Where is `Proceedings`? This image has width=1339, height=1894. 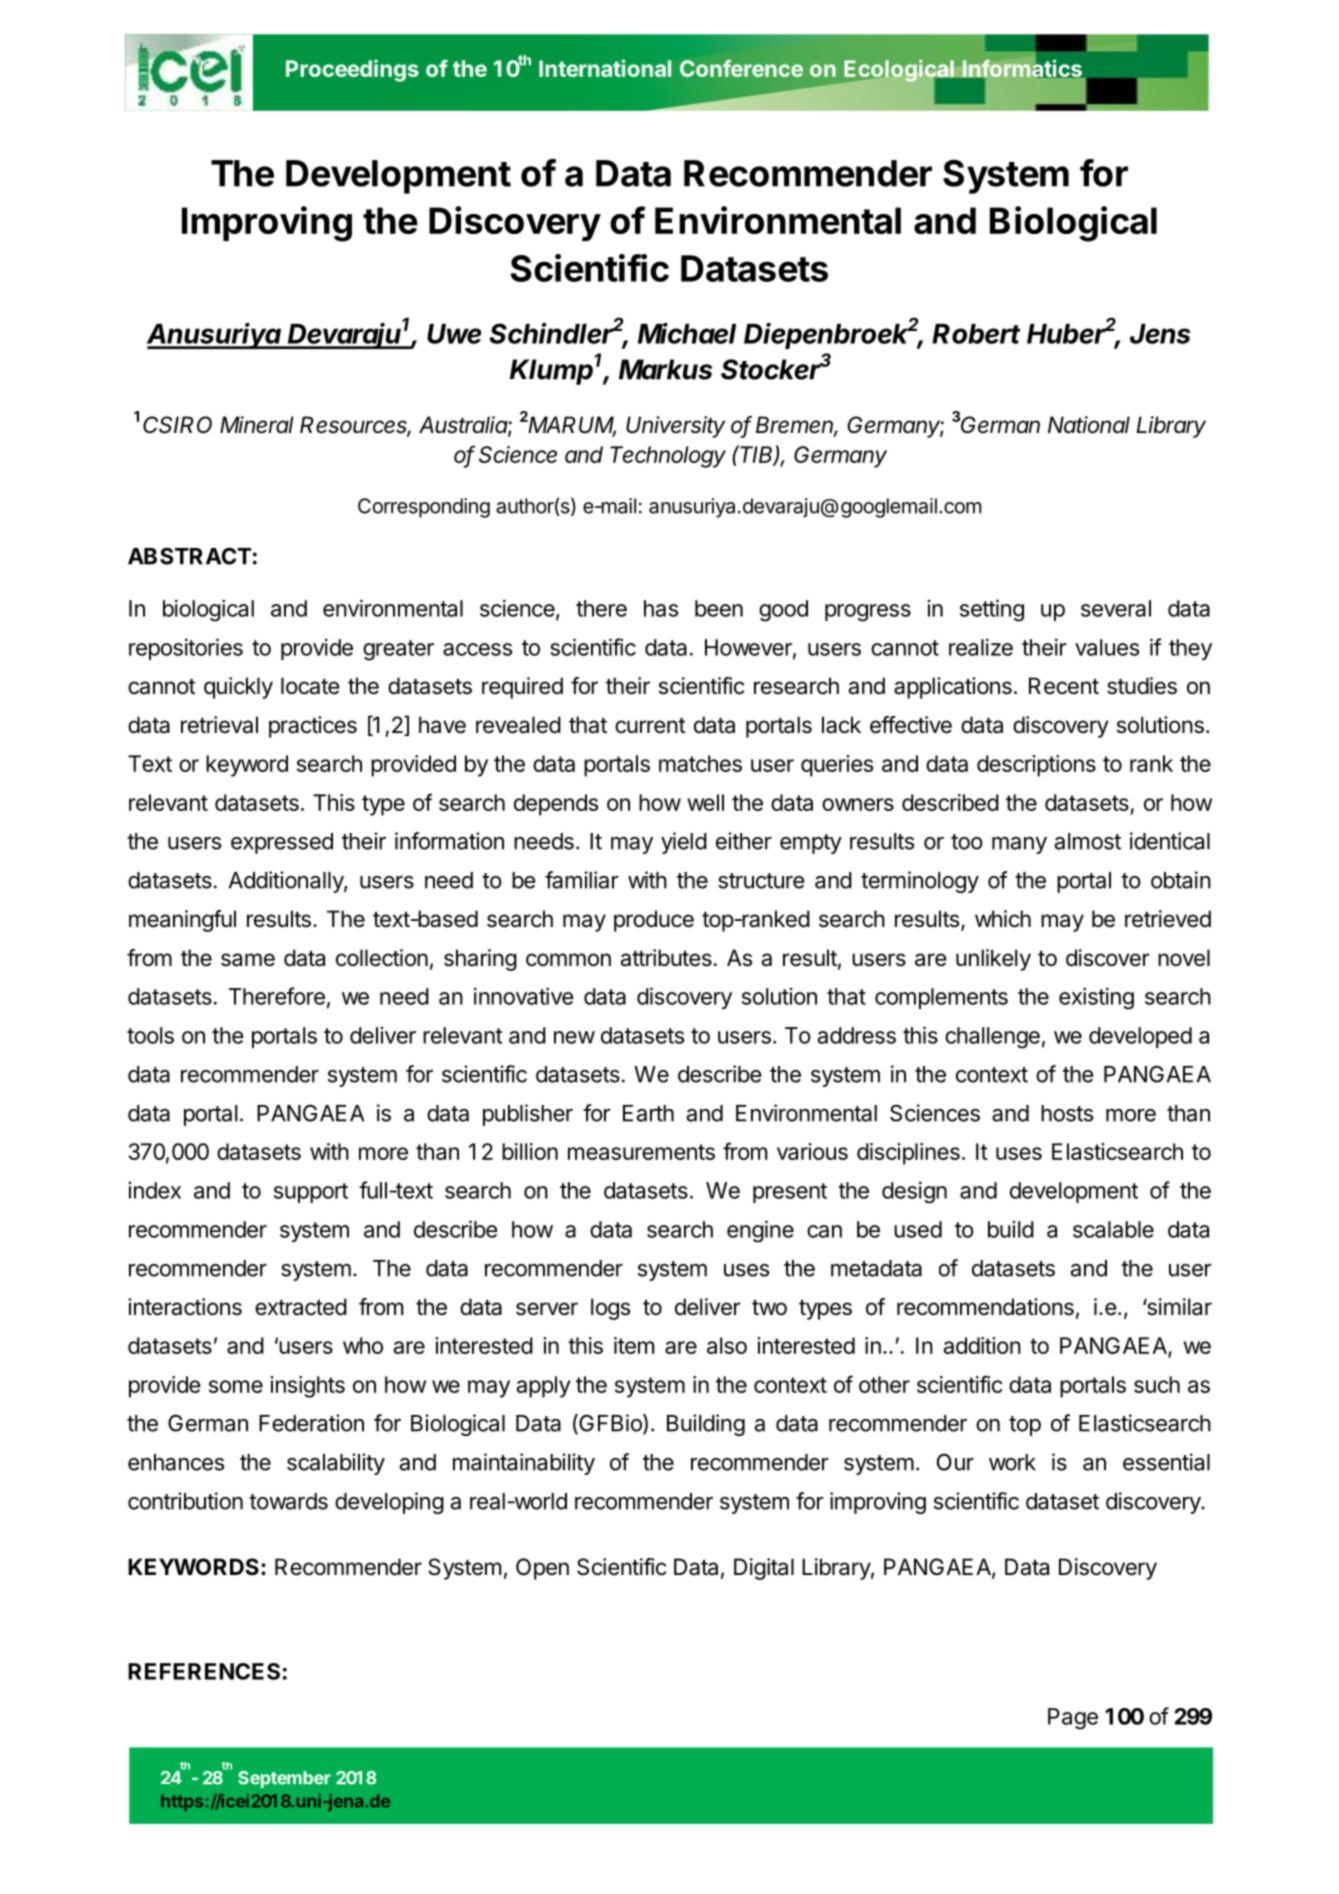
Proceedings is located at coordinates (352, 70).
